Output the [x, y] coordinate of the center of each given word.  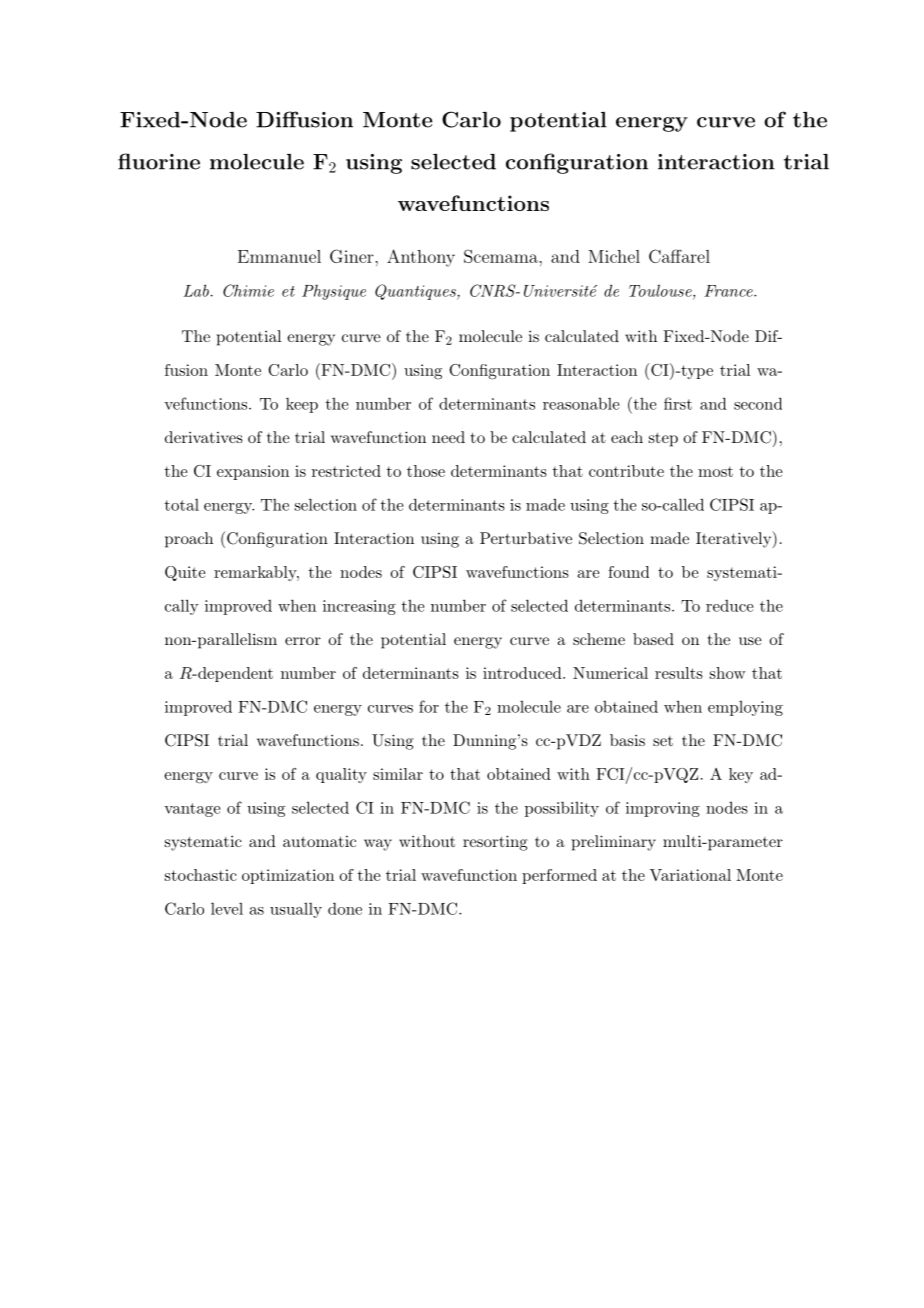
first [678, 403]
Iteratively [734, 539]
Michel [614, 256]
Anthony [421, 258]
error [303, 641]
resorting [495, 843]
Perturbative [526, 538]
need [448, 437]
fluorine [159, 161]
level [227, 909]
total [182, 505]
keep [302, 405]
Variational [690, 875]
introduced [522, 673]
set [663, 741]
